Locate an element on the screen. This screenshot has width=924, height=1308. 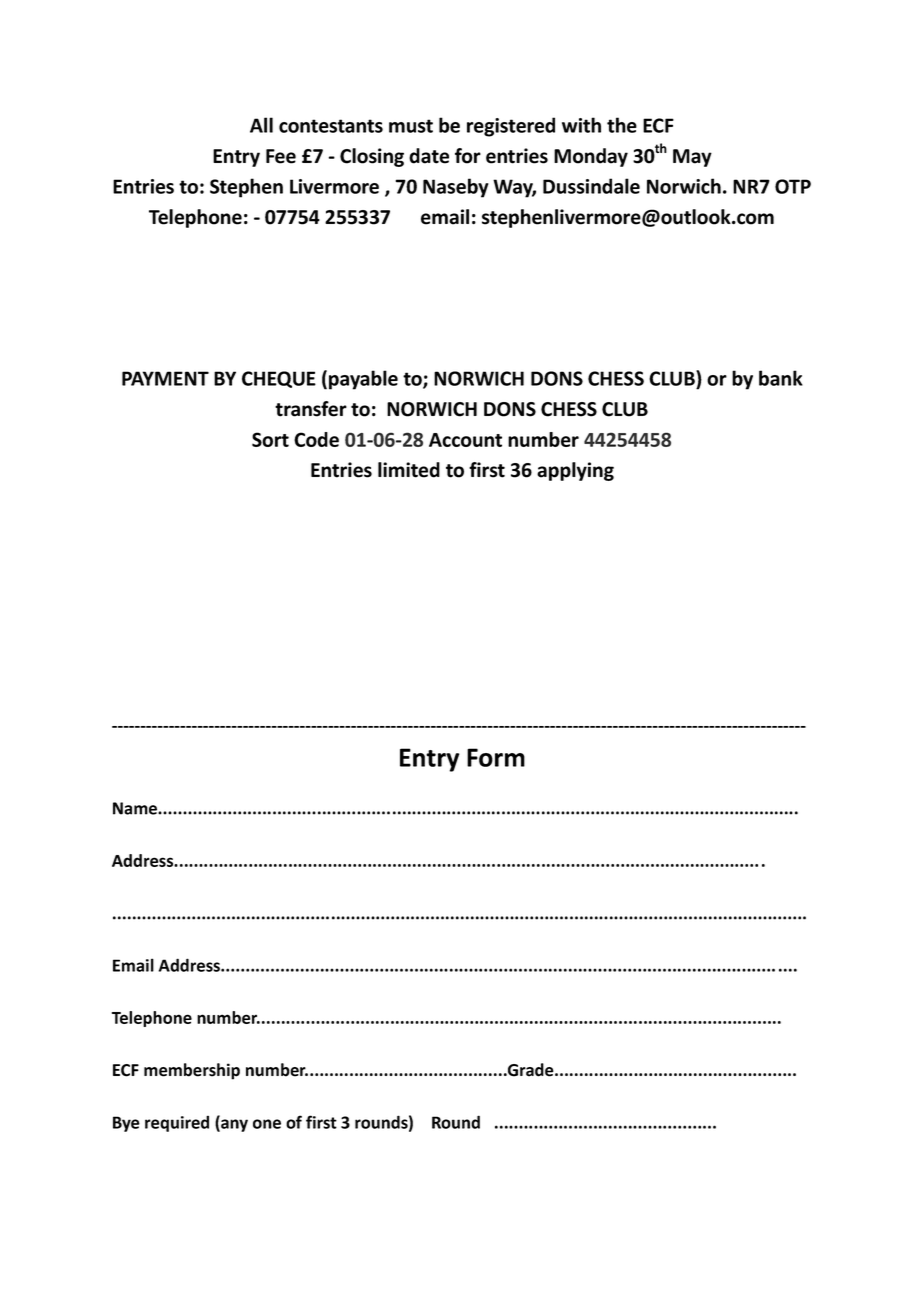
All is located at coordinates (261, 125).
